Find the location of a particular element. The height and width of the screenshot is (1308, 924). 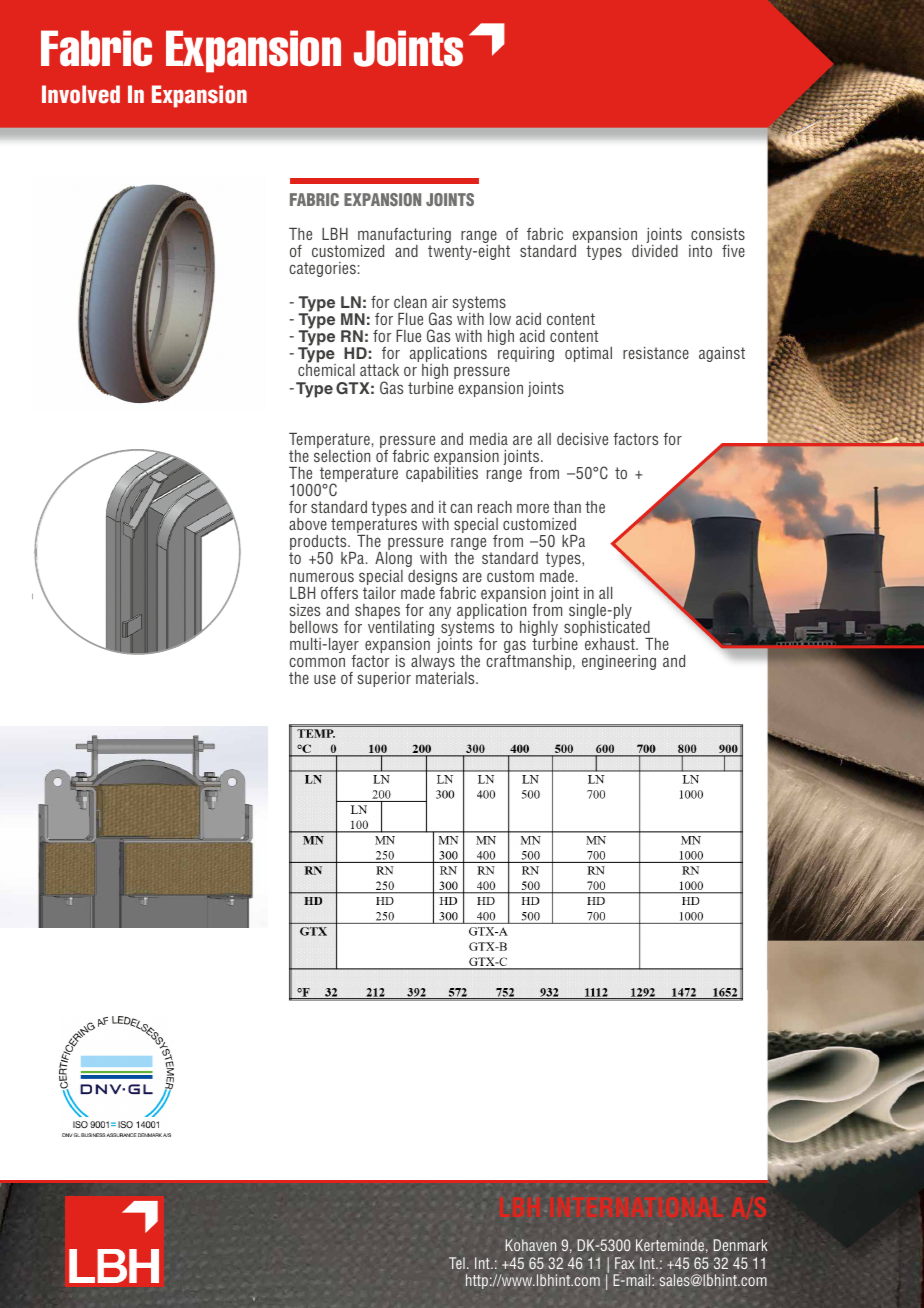

common is located at coordinates (317, 662).
